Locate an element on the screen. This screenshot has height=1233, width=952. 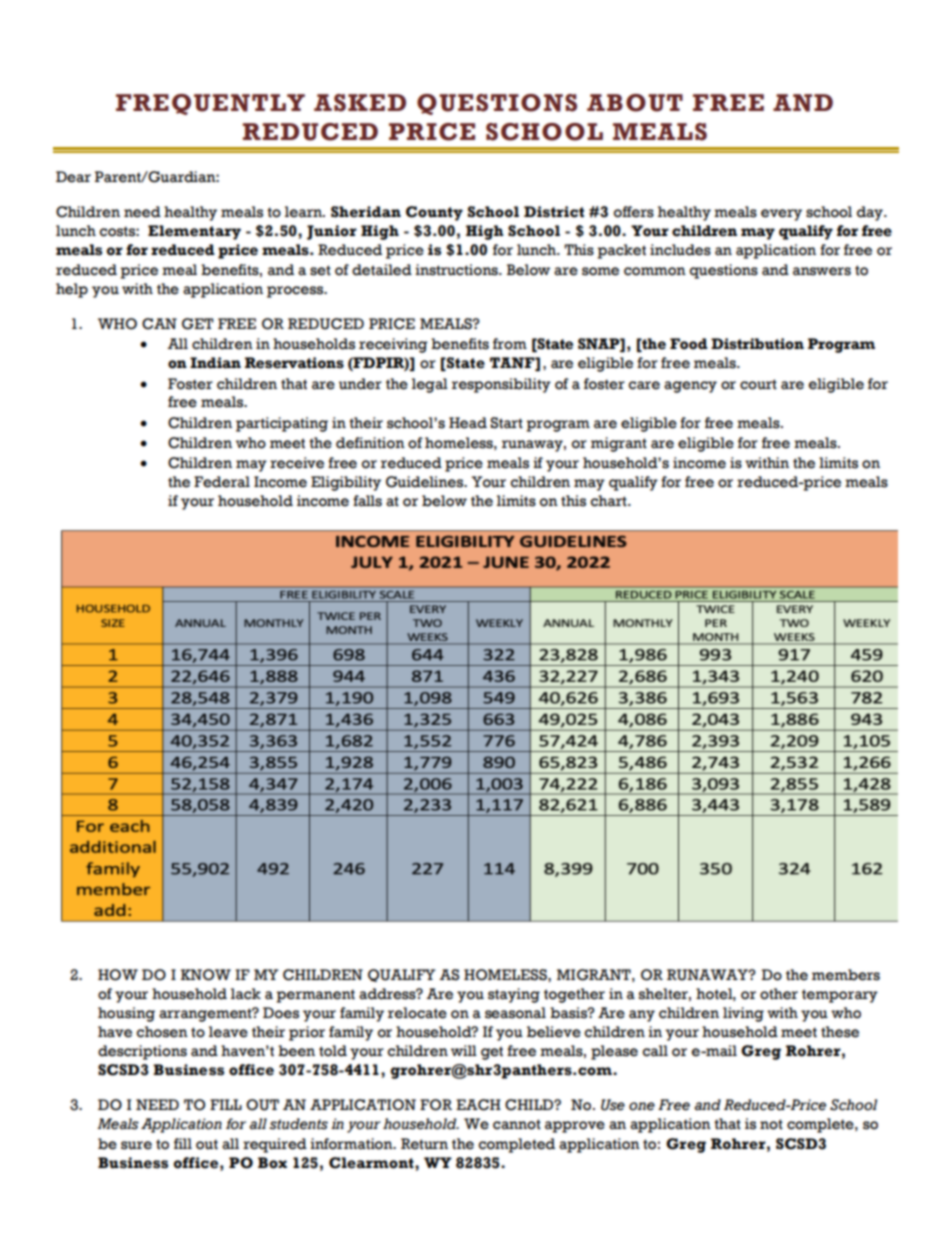
every is located at coordinates (781, 215).
